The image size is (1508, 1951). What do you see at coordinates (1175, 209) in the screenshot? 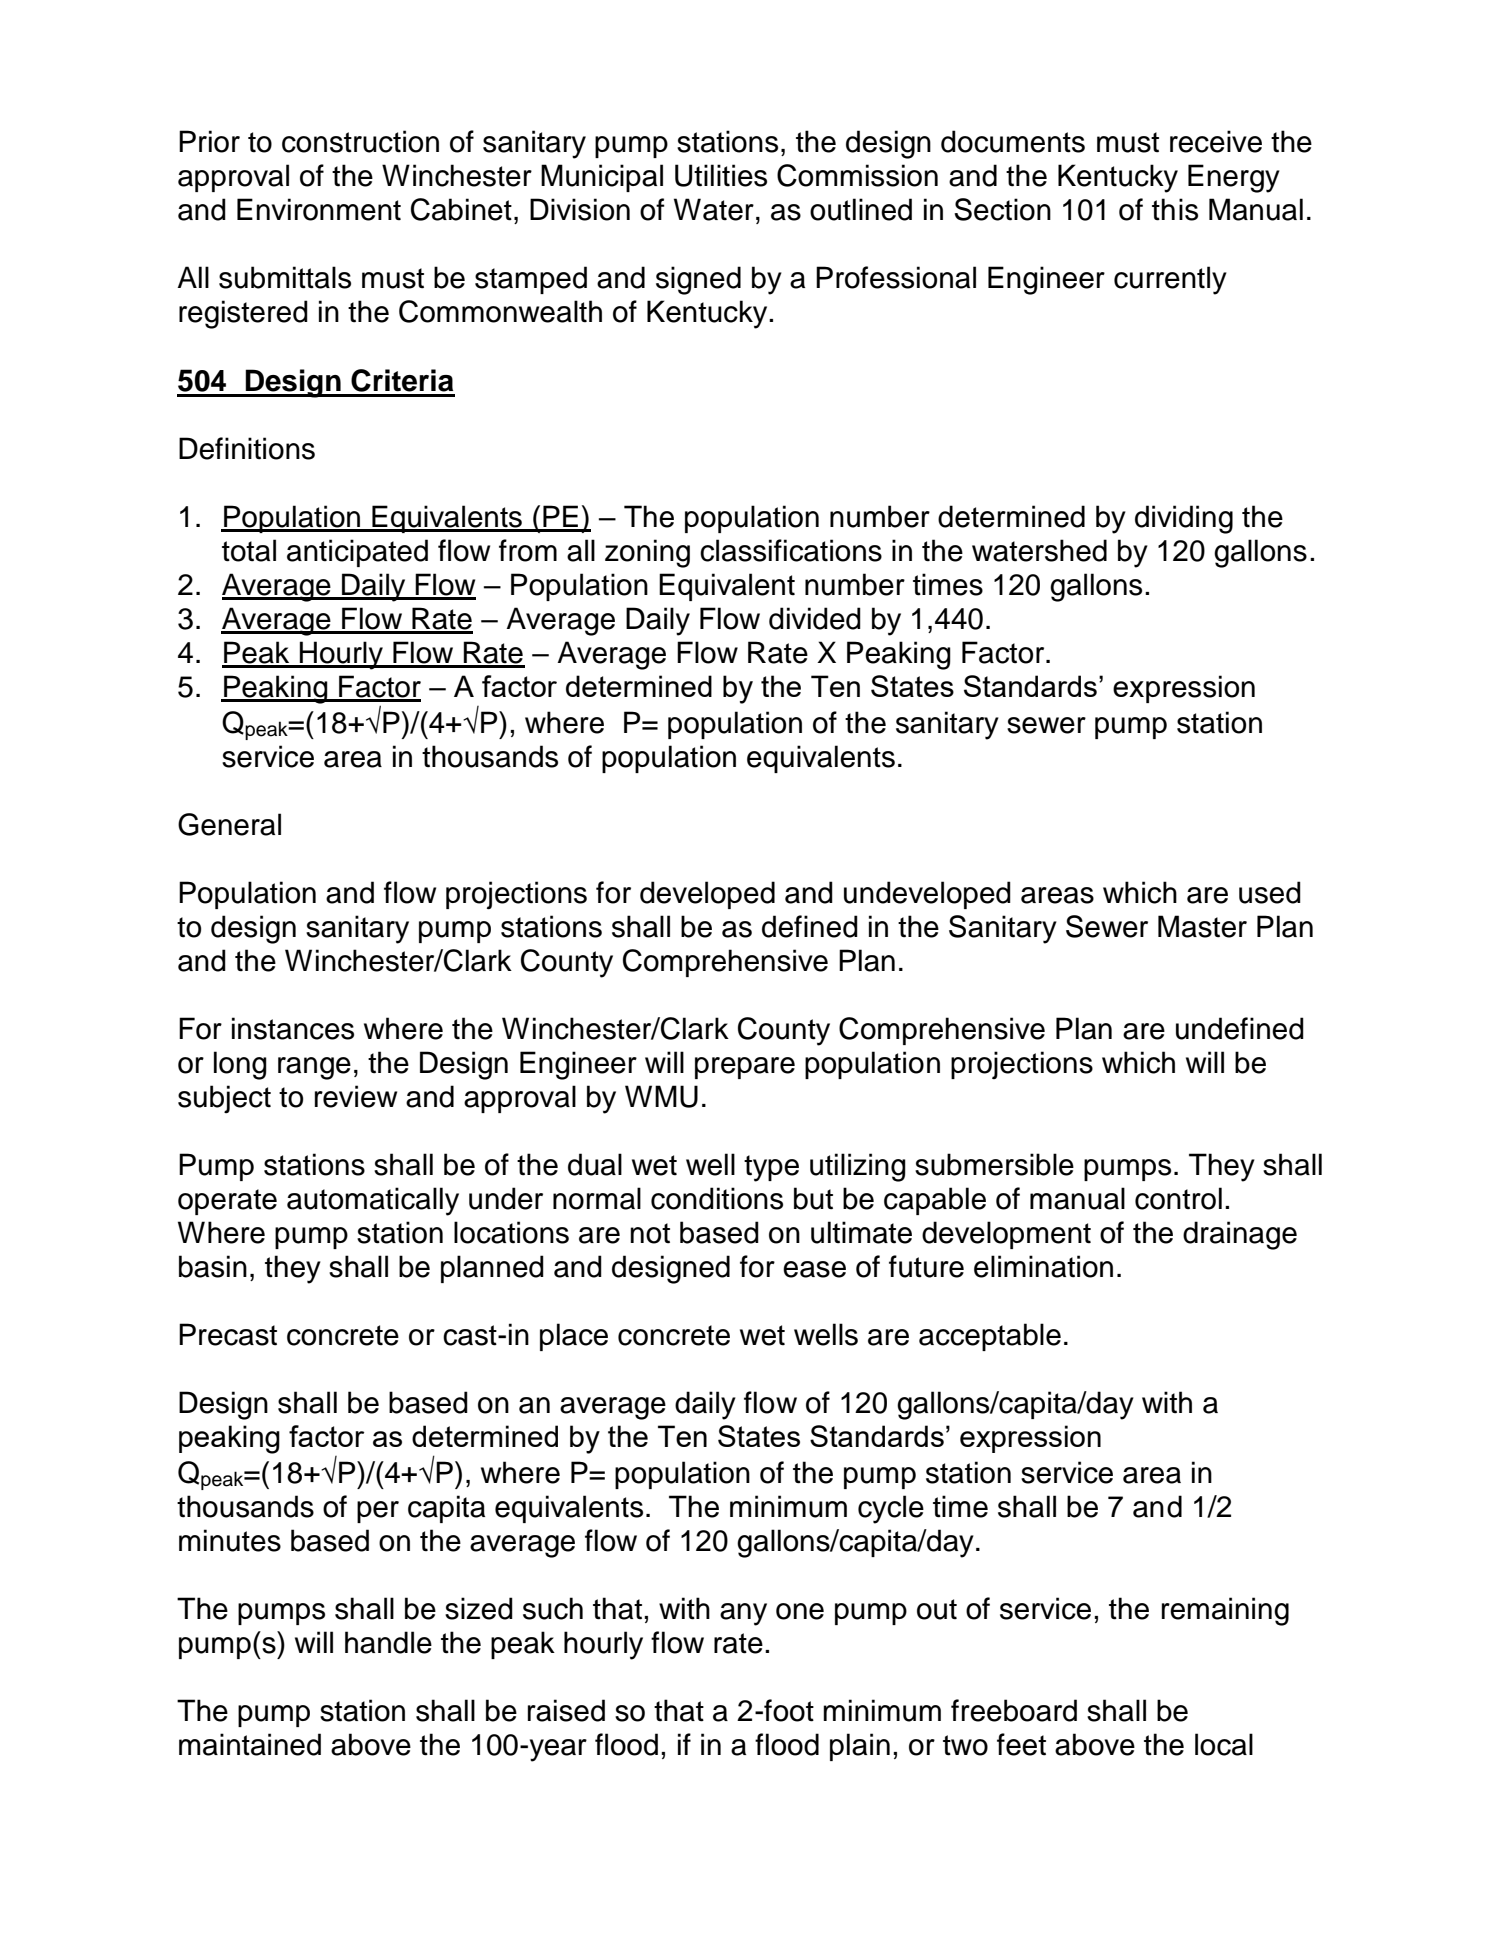
I see `this` at bounding box center [1175, 209].
